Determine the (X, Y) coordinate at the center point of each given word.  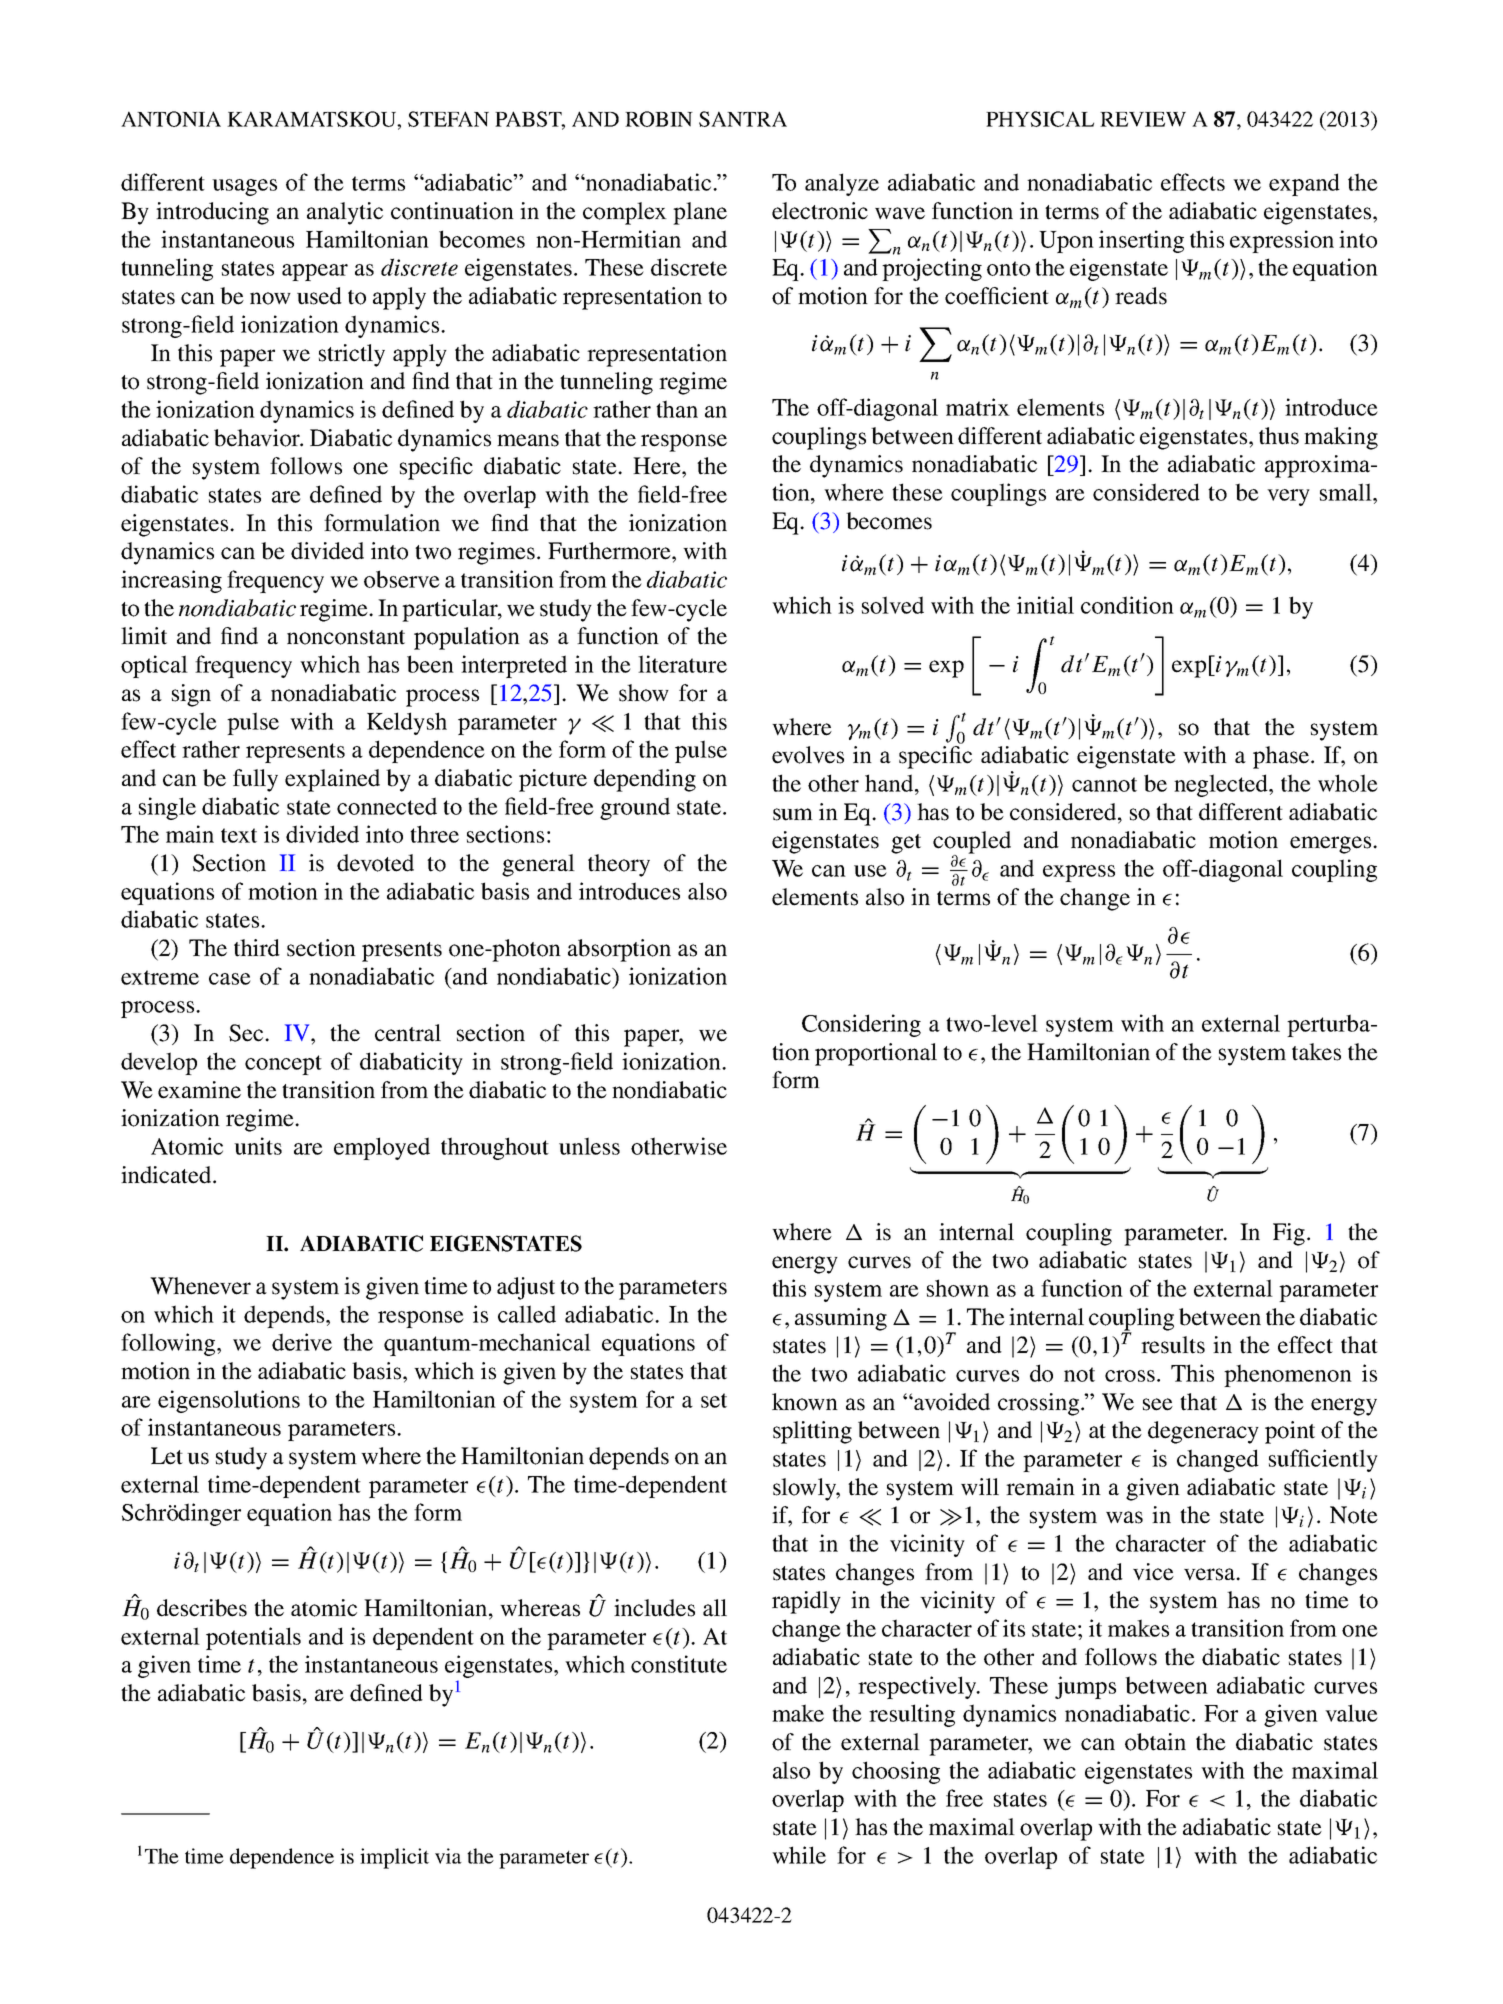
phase (1282, 757)
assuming (841, 1319)
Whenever (200, 1286)
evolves (808, 755)
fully (255, 780)
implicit (394, 1858)
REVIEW (1143, 119)
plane (700, 213)
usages (244, 187)
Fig (1289, 1234)
